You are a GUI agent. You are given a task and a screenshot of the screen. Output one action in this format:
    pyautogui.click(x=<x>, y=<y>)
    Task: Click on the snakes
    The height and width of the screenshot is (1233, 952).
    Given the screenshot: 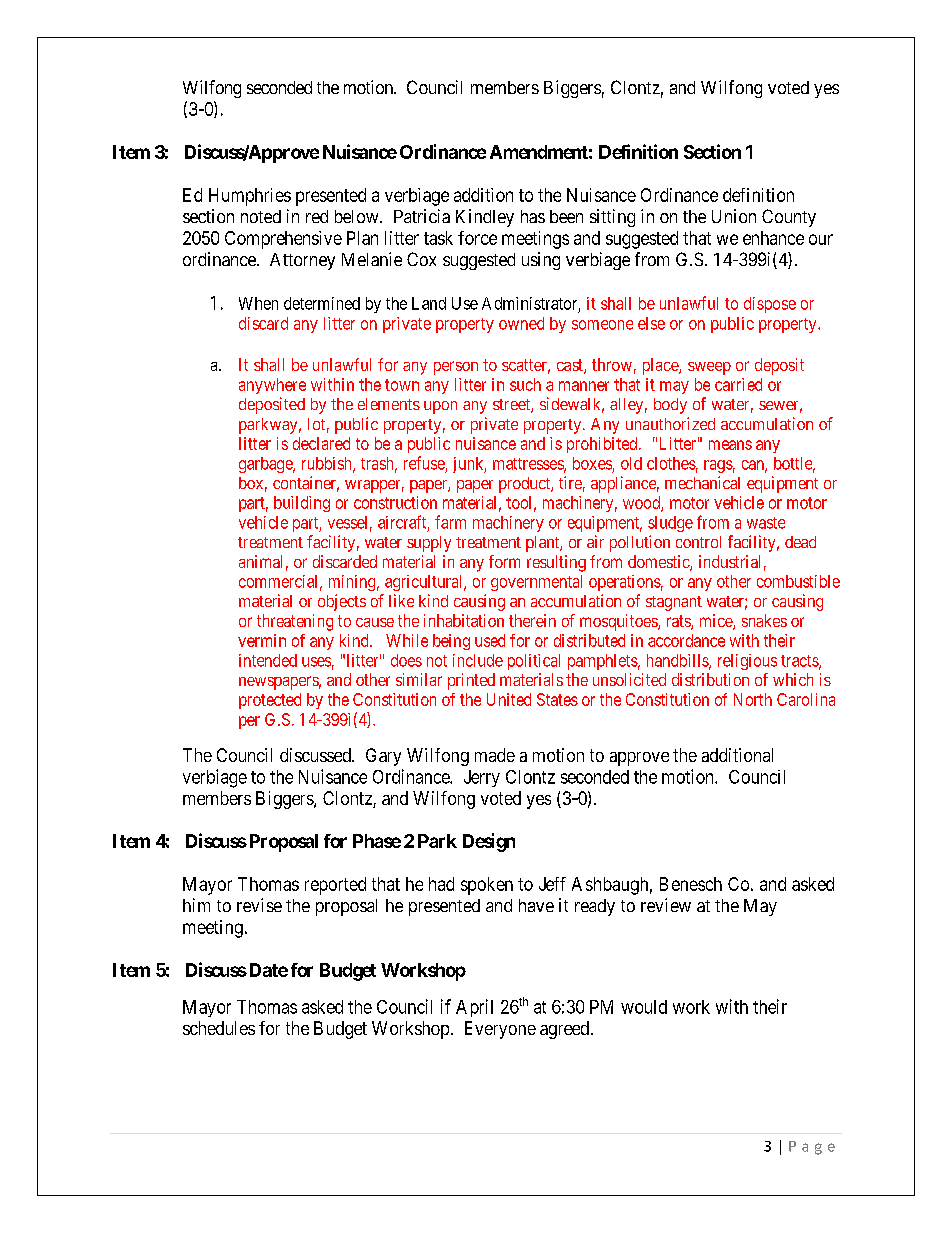 What is the action you would take?
    pyautogui.click(x=764, y=620)
